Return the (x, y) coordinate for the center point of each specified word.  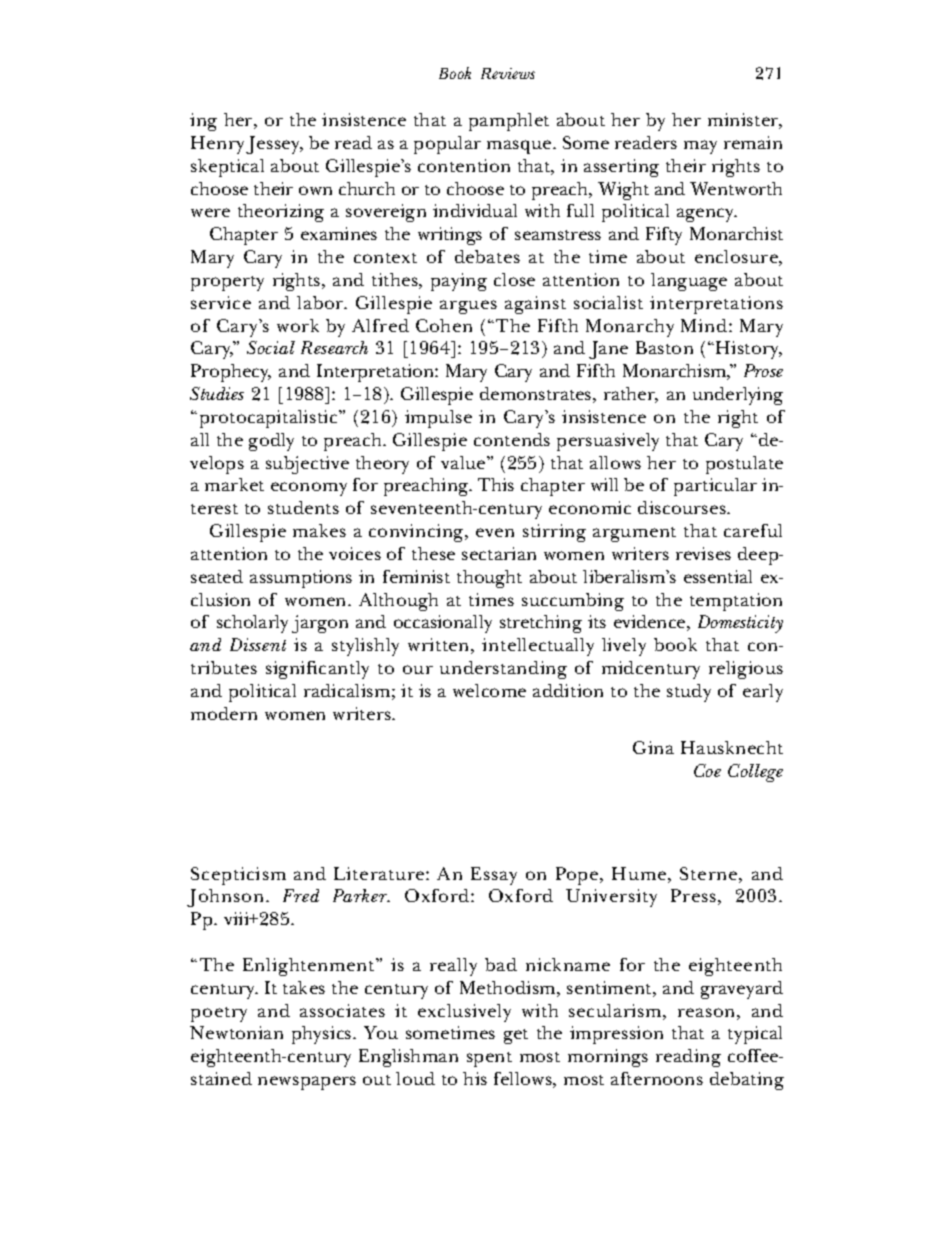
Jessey (274, 145)
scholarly (252, 624)
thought (489, 579)
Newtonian (236, 1032)
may (700, 147)
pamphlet (509, 122)
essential (718, 576)
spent (489, 1059)
